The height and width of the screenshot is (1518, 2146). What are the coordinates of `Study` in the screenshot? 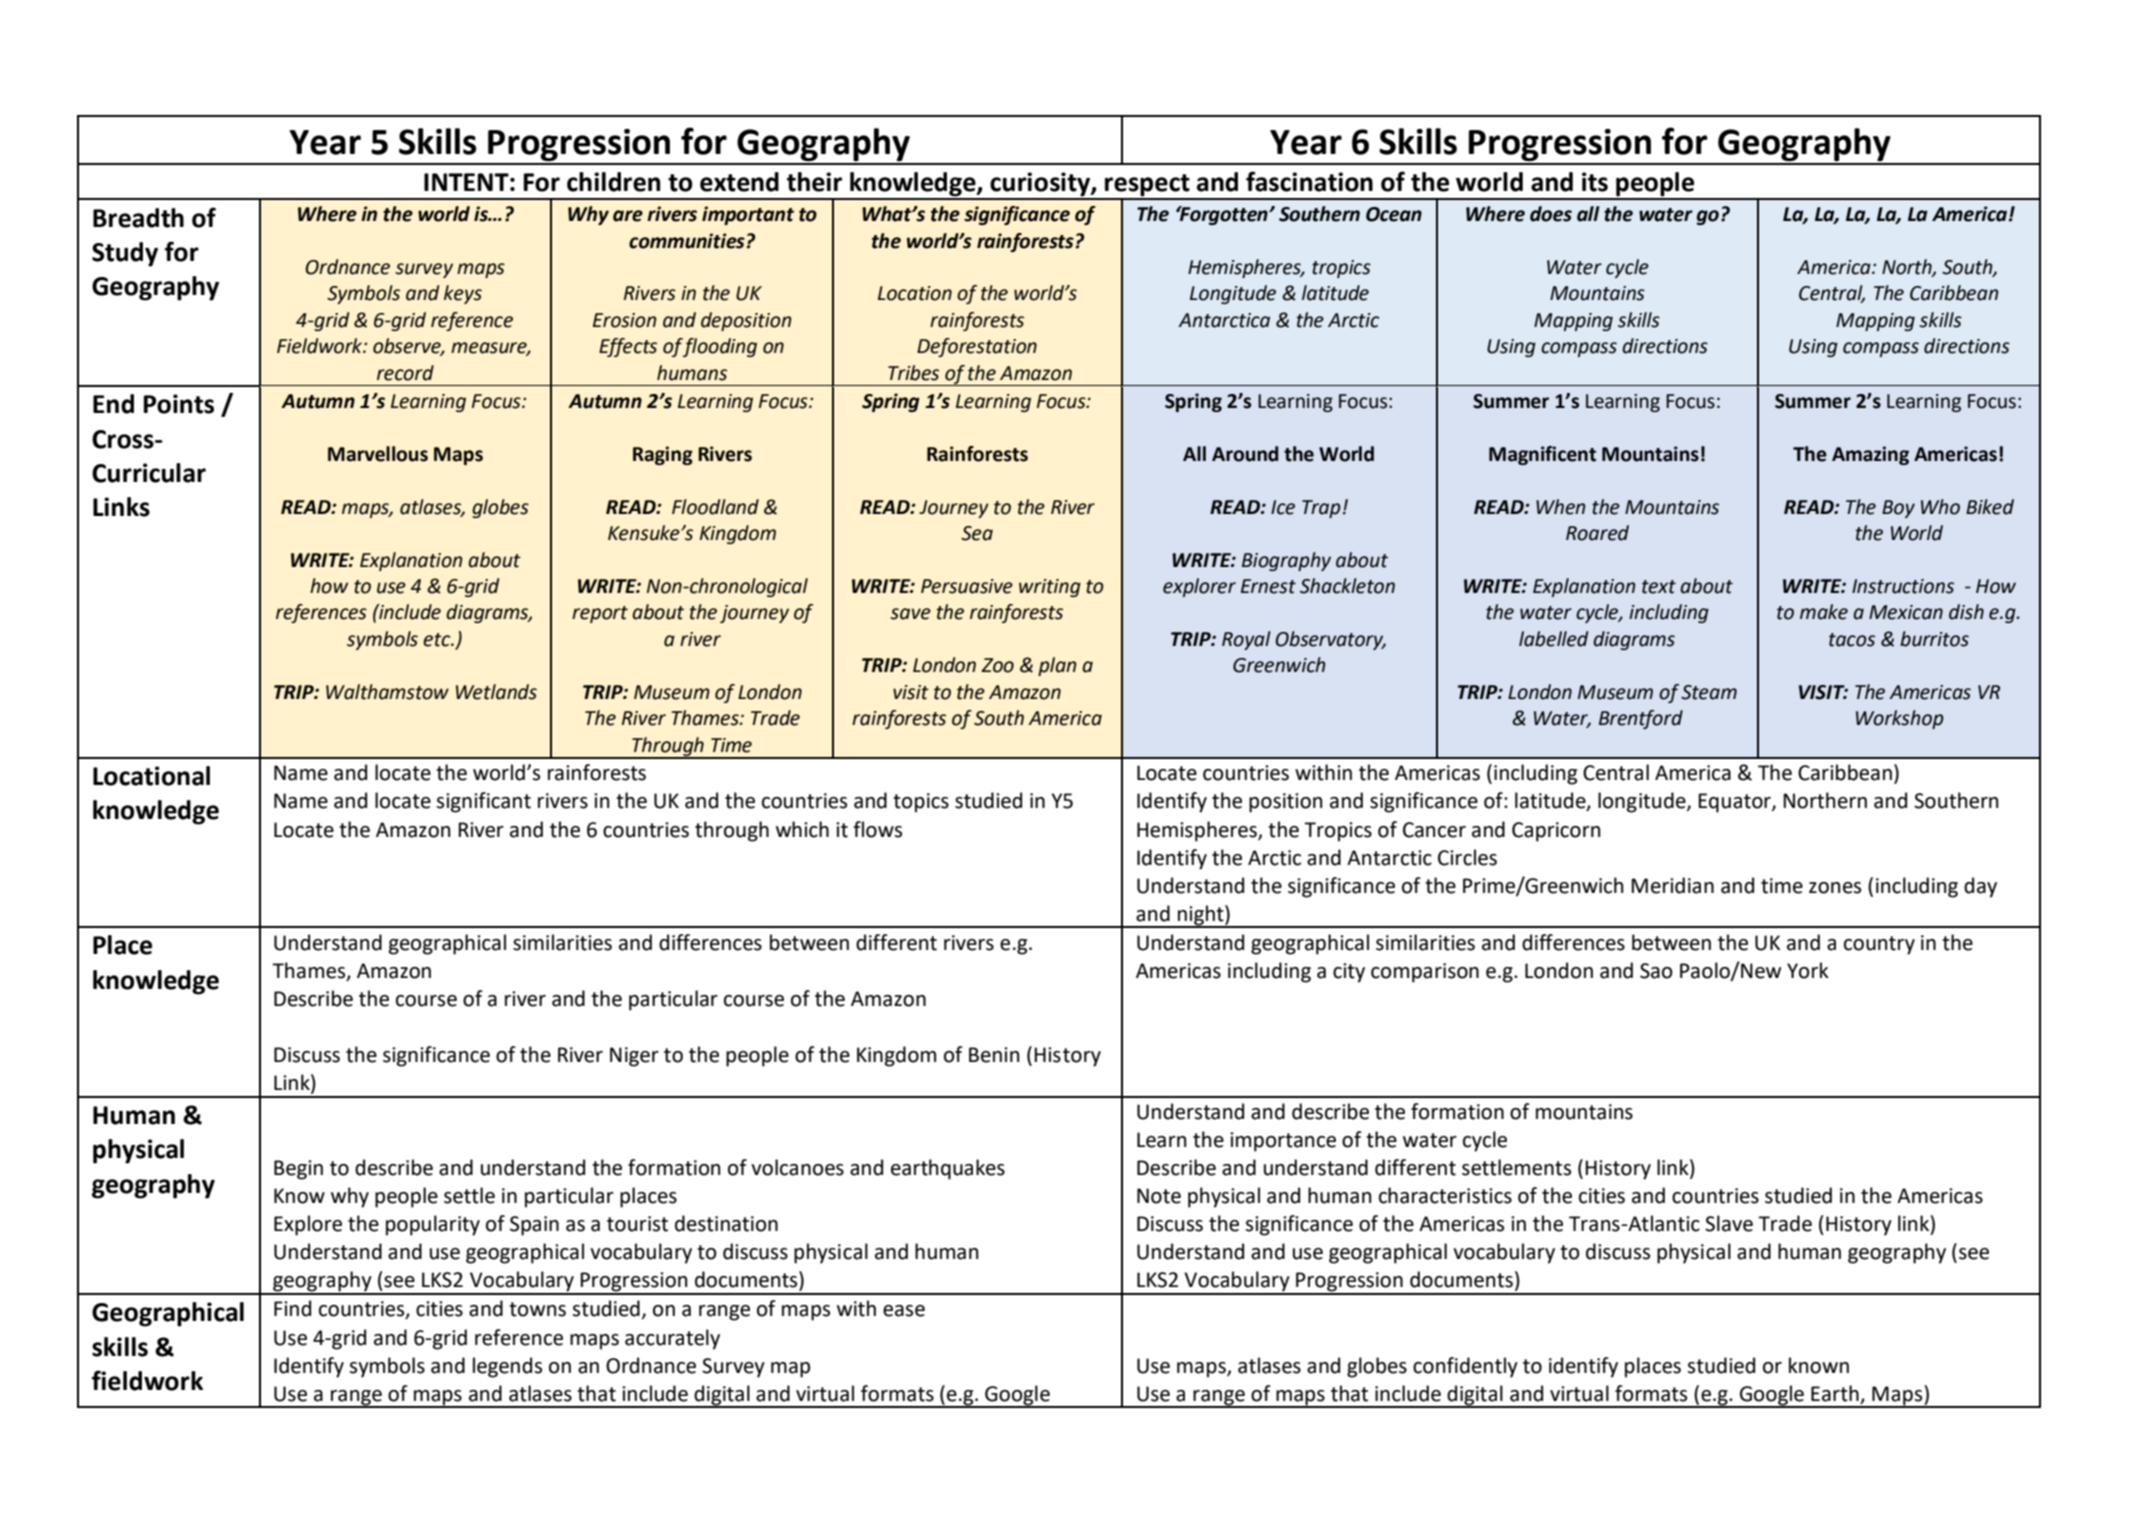 It's located at (125, 254).
